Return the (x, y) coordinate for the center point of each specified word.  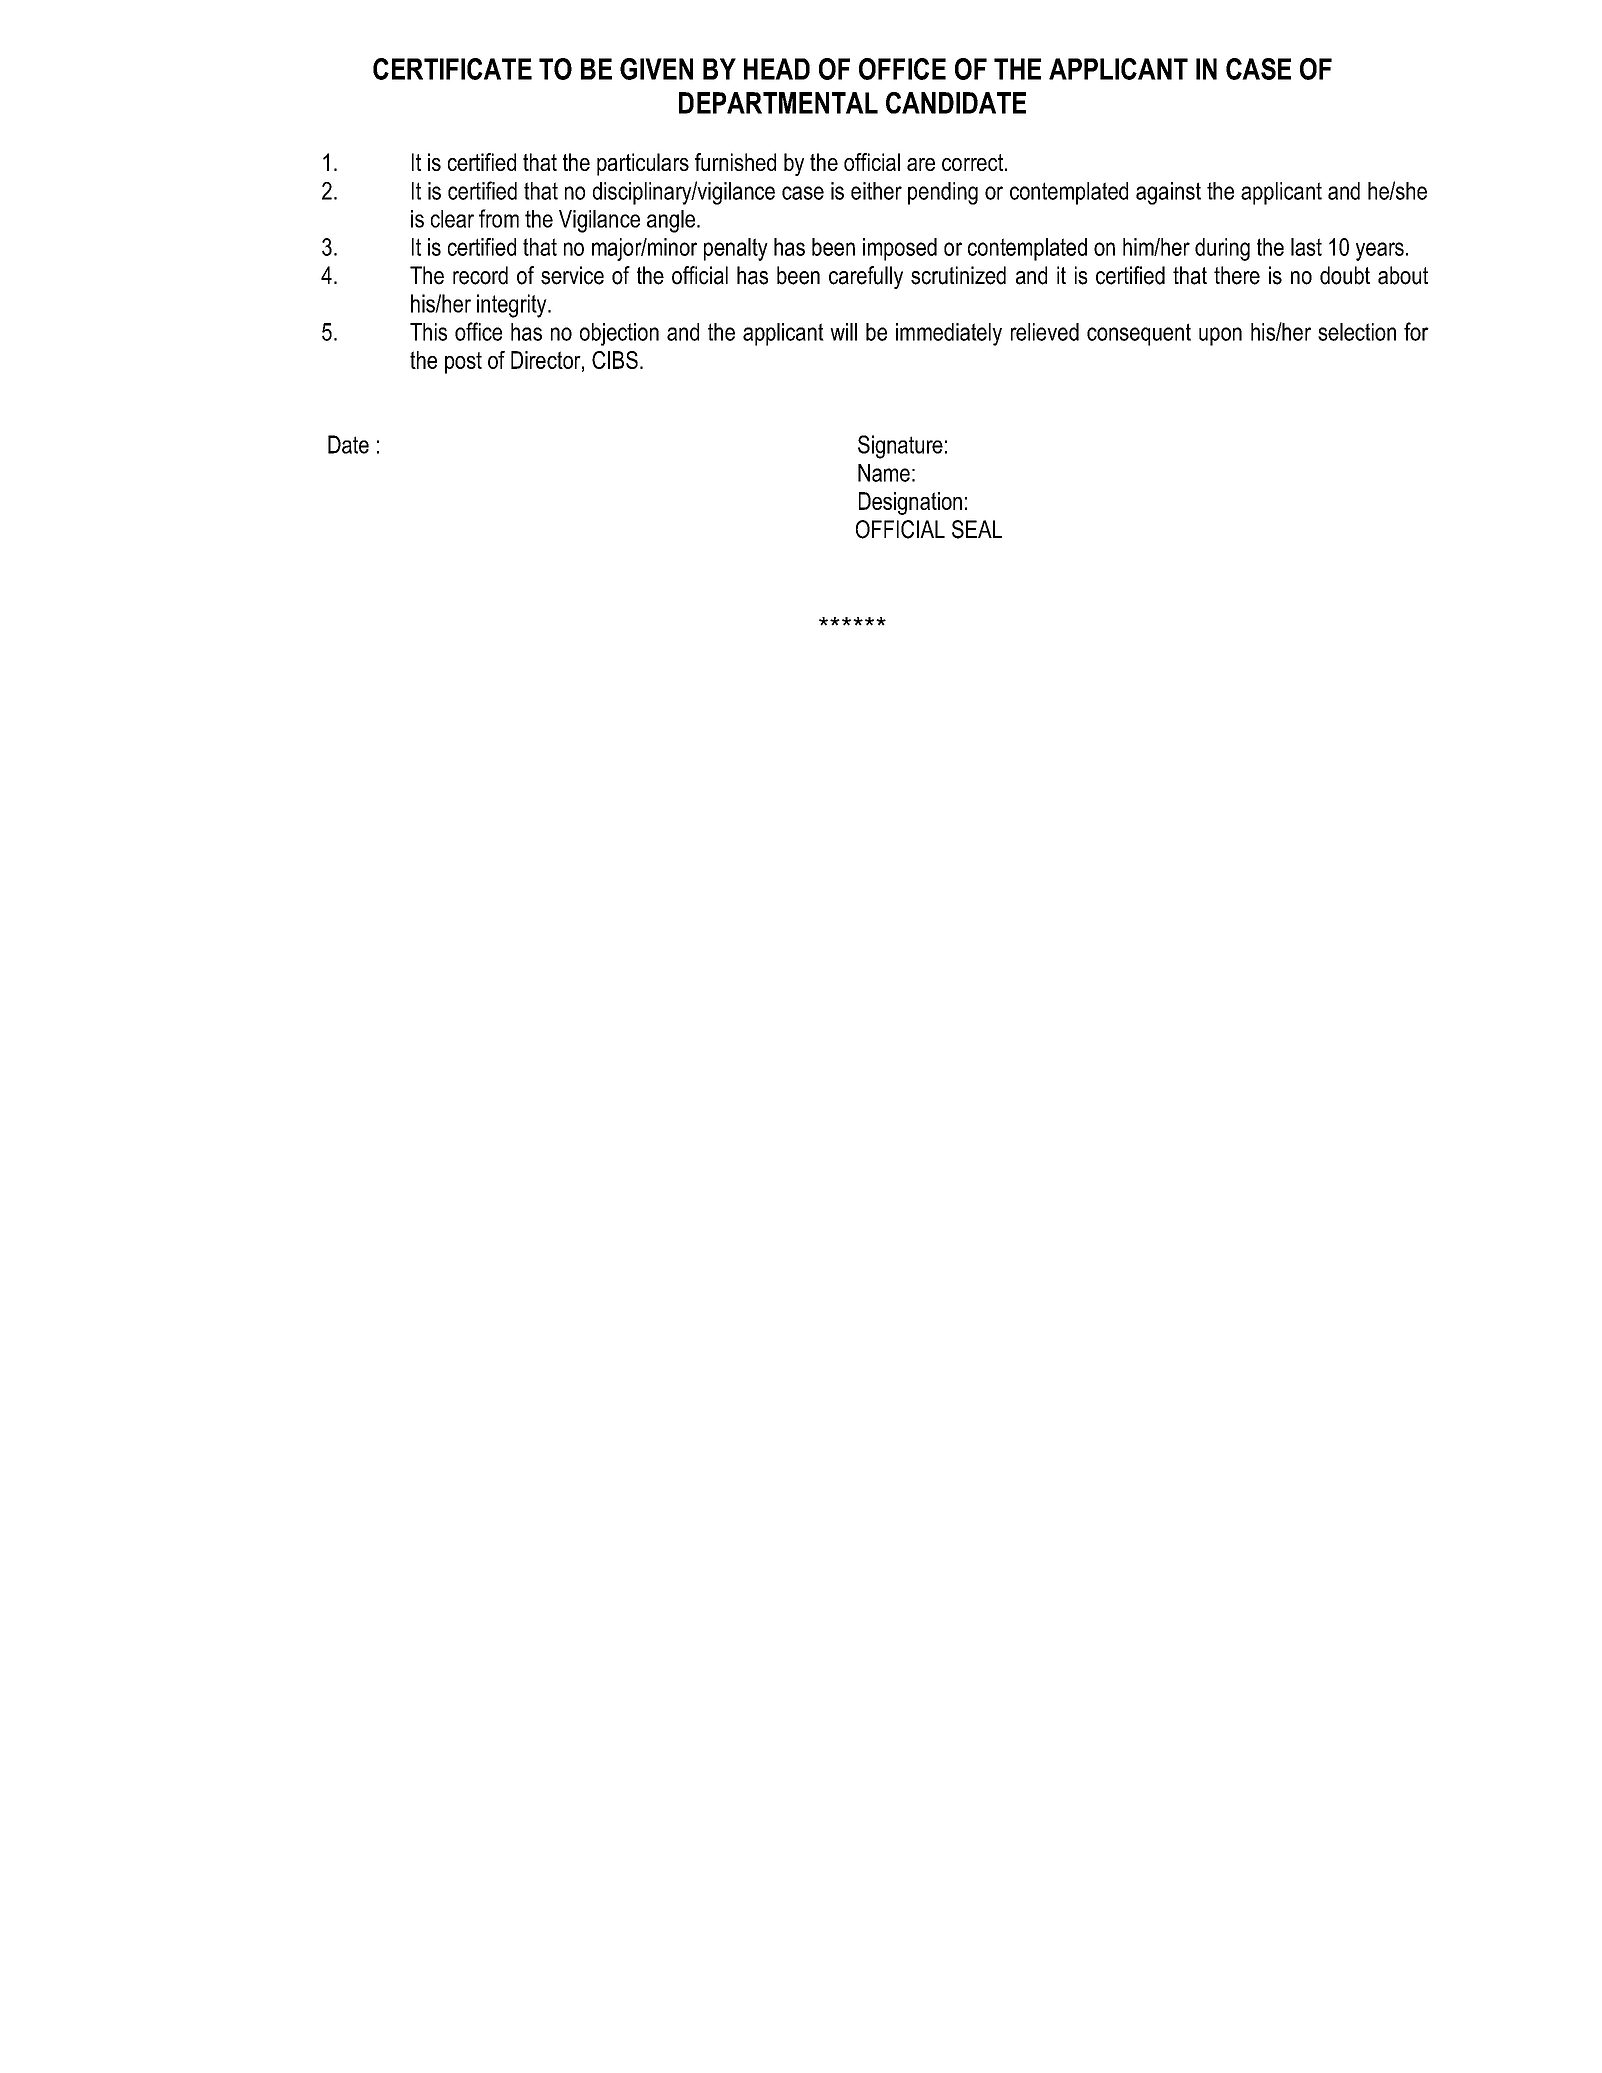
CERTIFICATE (452, 69)
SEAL (977, 529)
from (499, 218)
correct (974, 162)
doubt (1345, 275)
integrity (513, 306)
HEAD (777, 69)
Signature (900, 447)
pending (943, 193)
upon (1220, 336)
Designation (910, 503)
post (463, 363)
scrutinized (958, 275)
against (1168, 193)
